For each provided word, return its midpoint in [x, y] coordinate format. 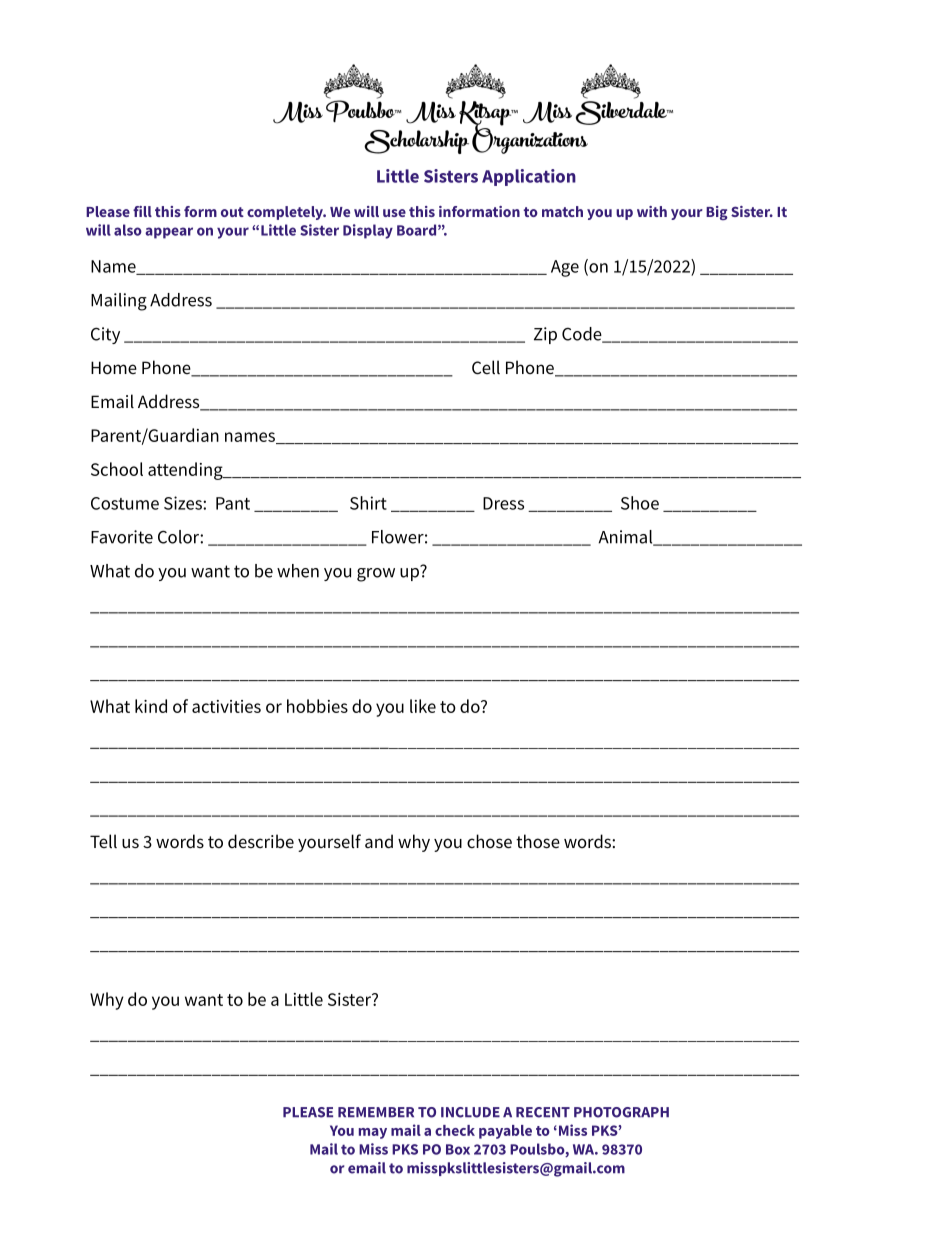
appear [169, 233]
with [652, 211]
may [373, 1133]
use [394, 213]
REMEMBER [376, 1112]
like [423, 706]
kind [151, 706]
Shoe [640, 503]
